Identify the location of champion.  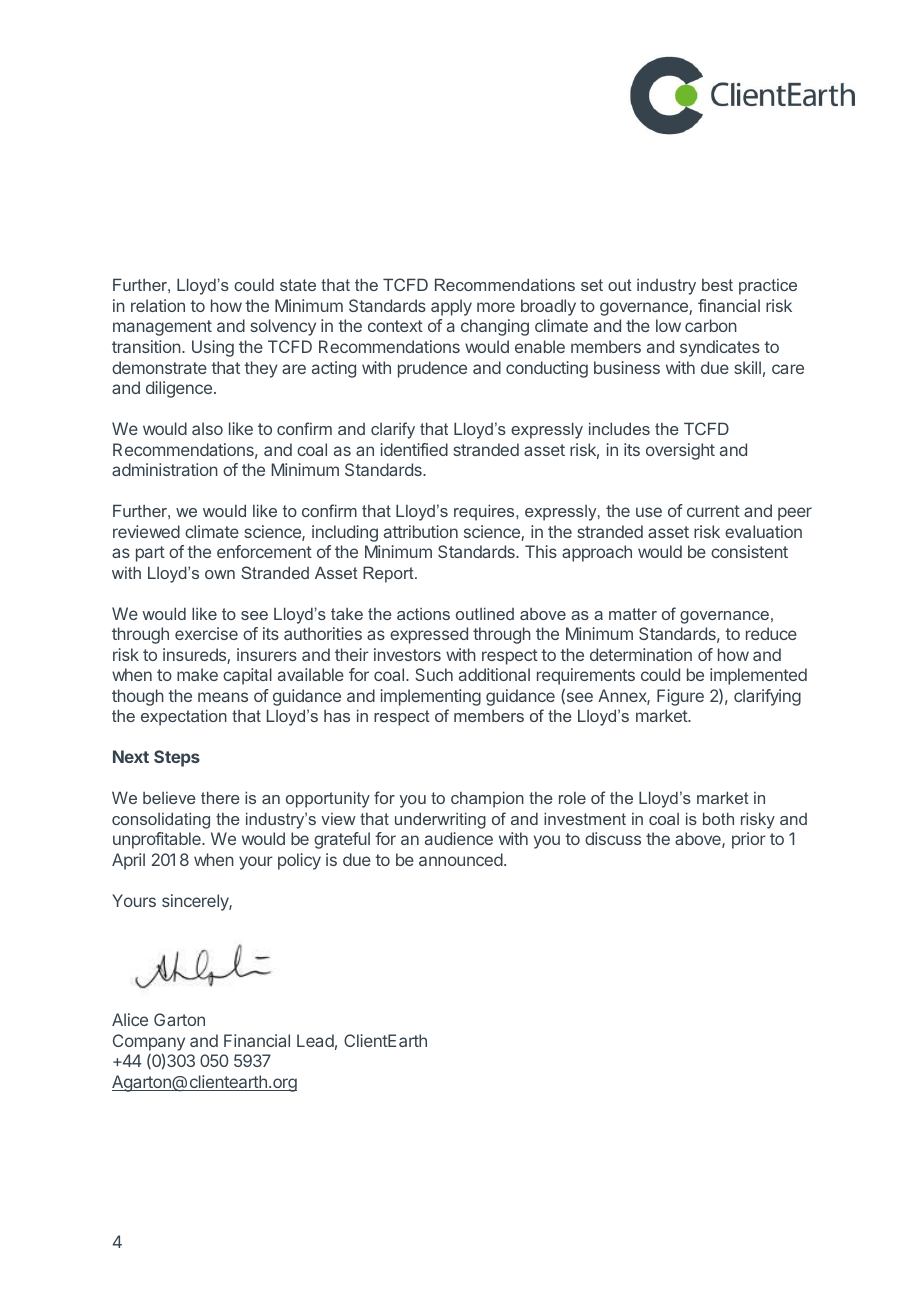
(487, 799).
